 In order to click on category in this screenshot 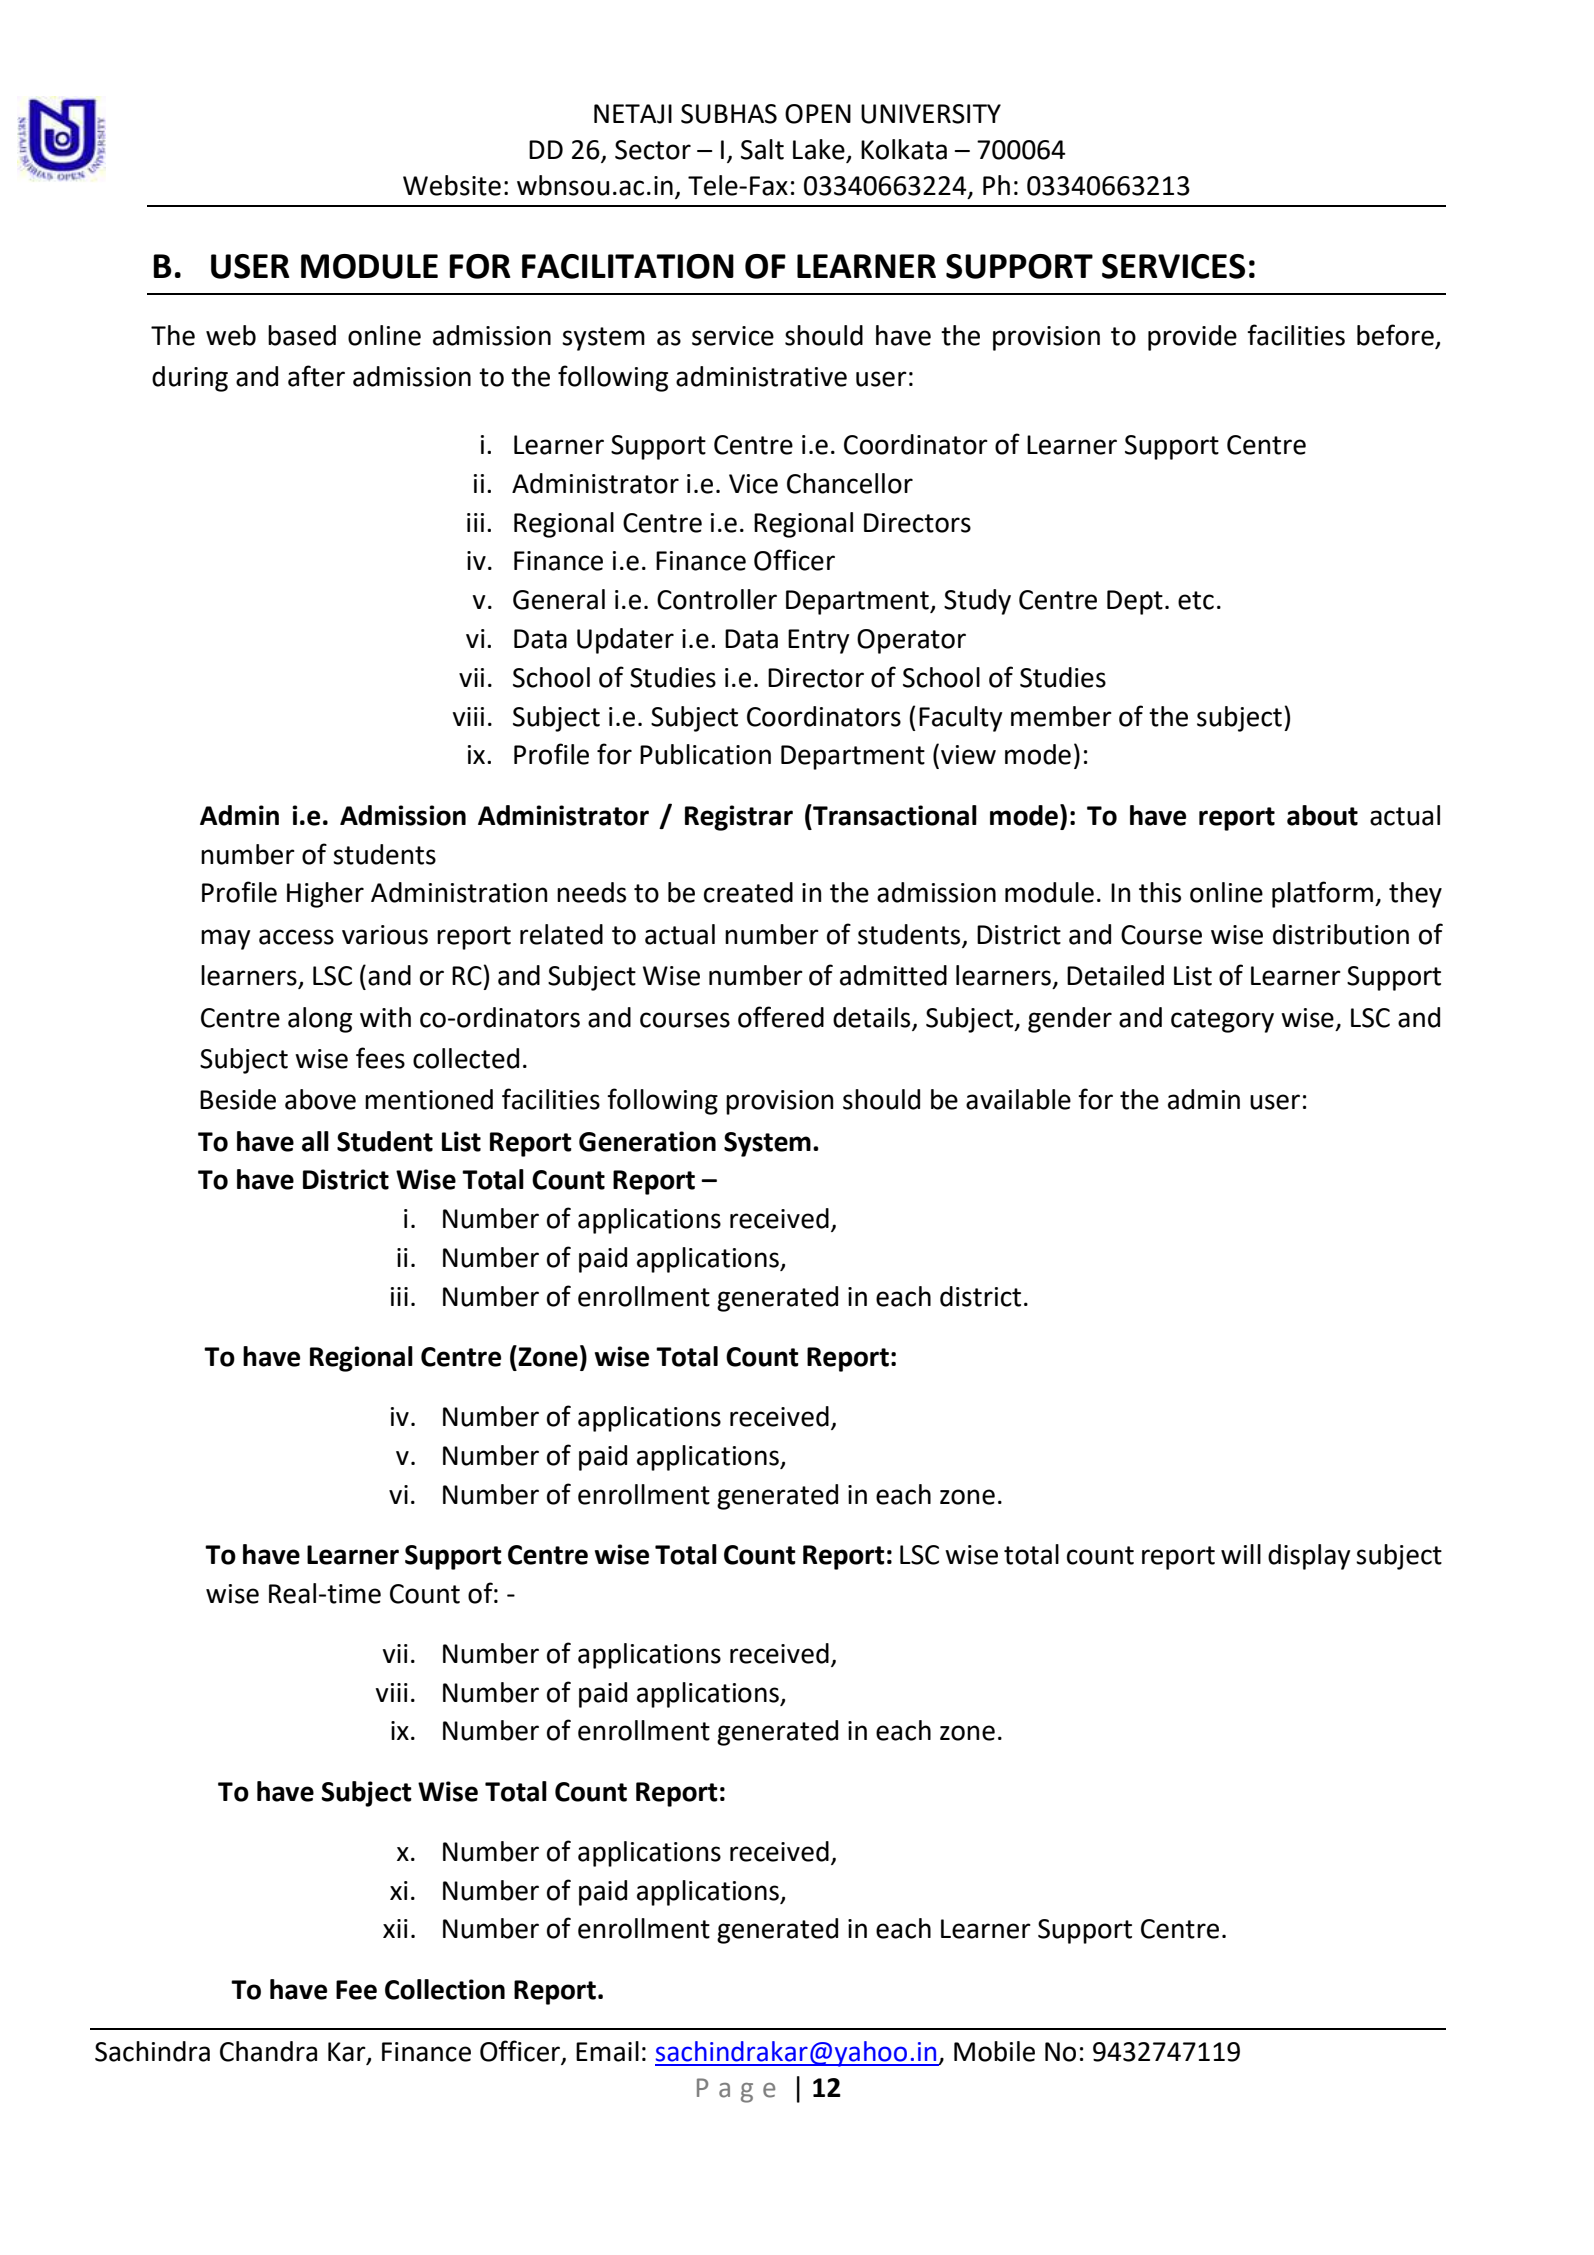, I will do `click(1222, 1021)`.
